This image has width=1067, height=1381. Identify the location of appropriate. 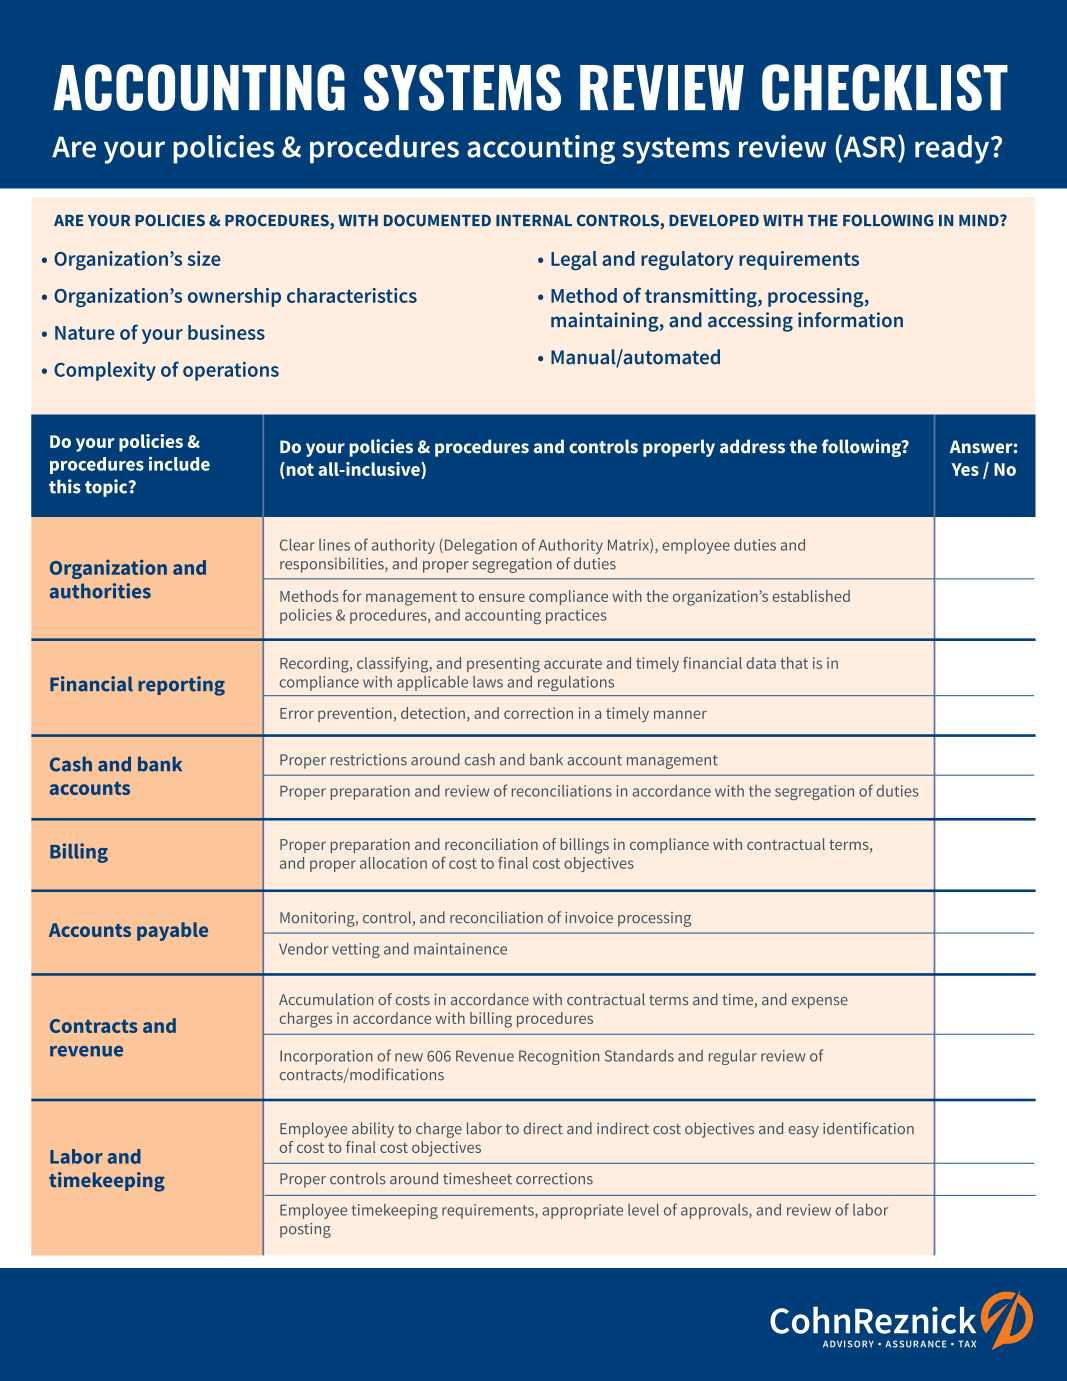
(582, 1211).
